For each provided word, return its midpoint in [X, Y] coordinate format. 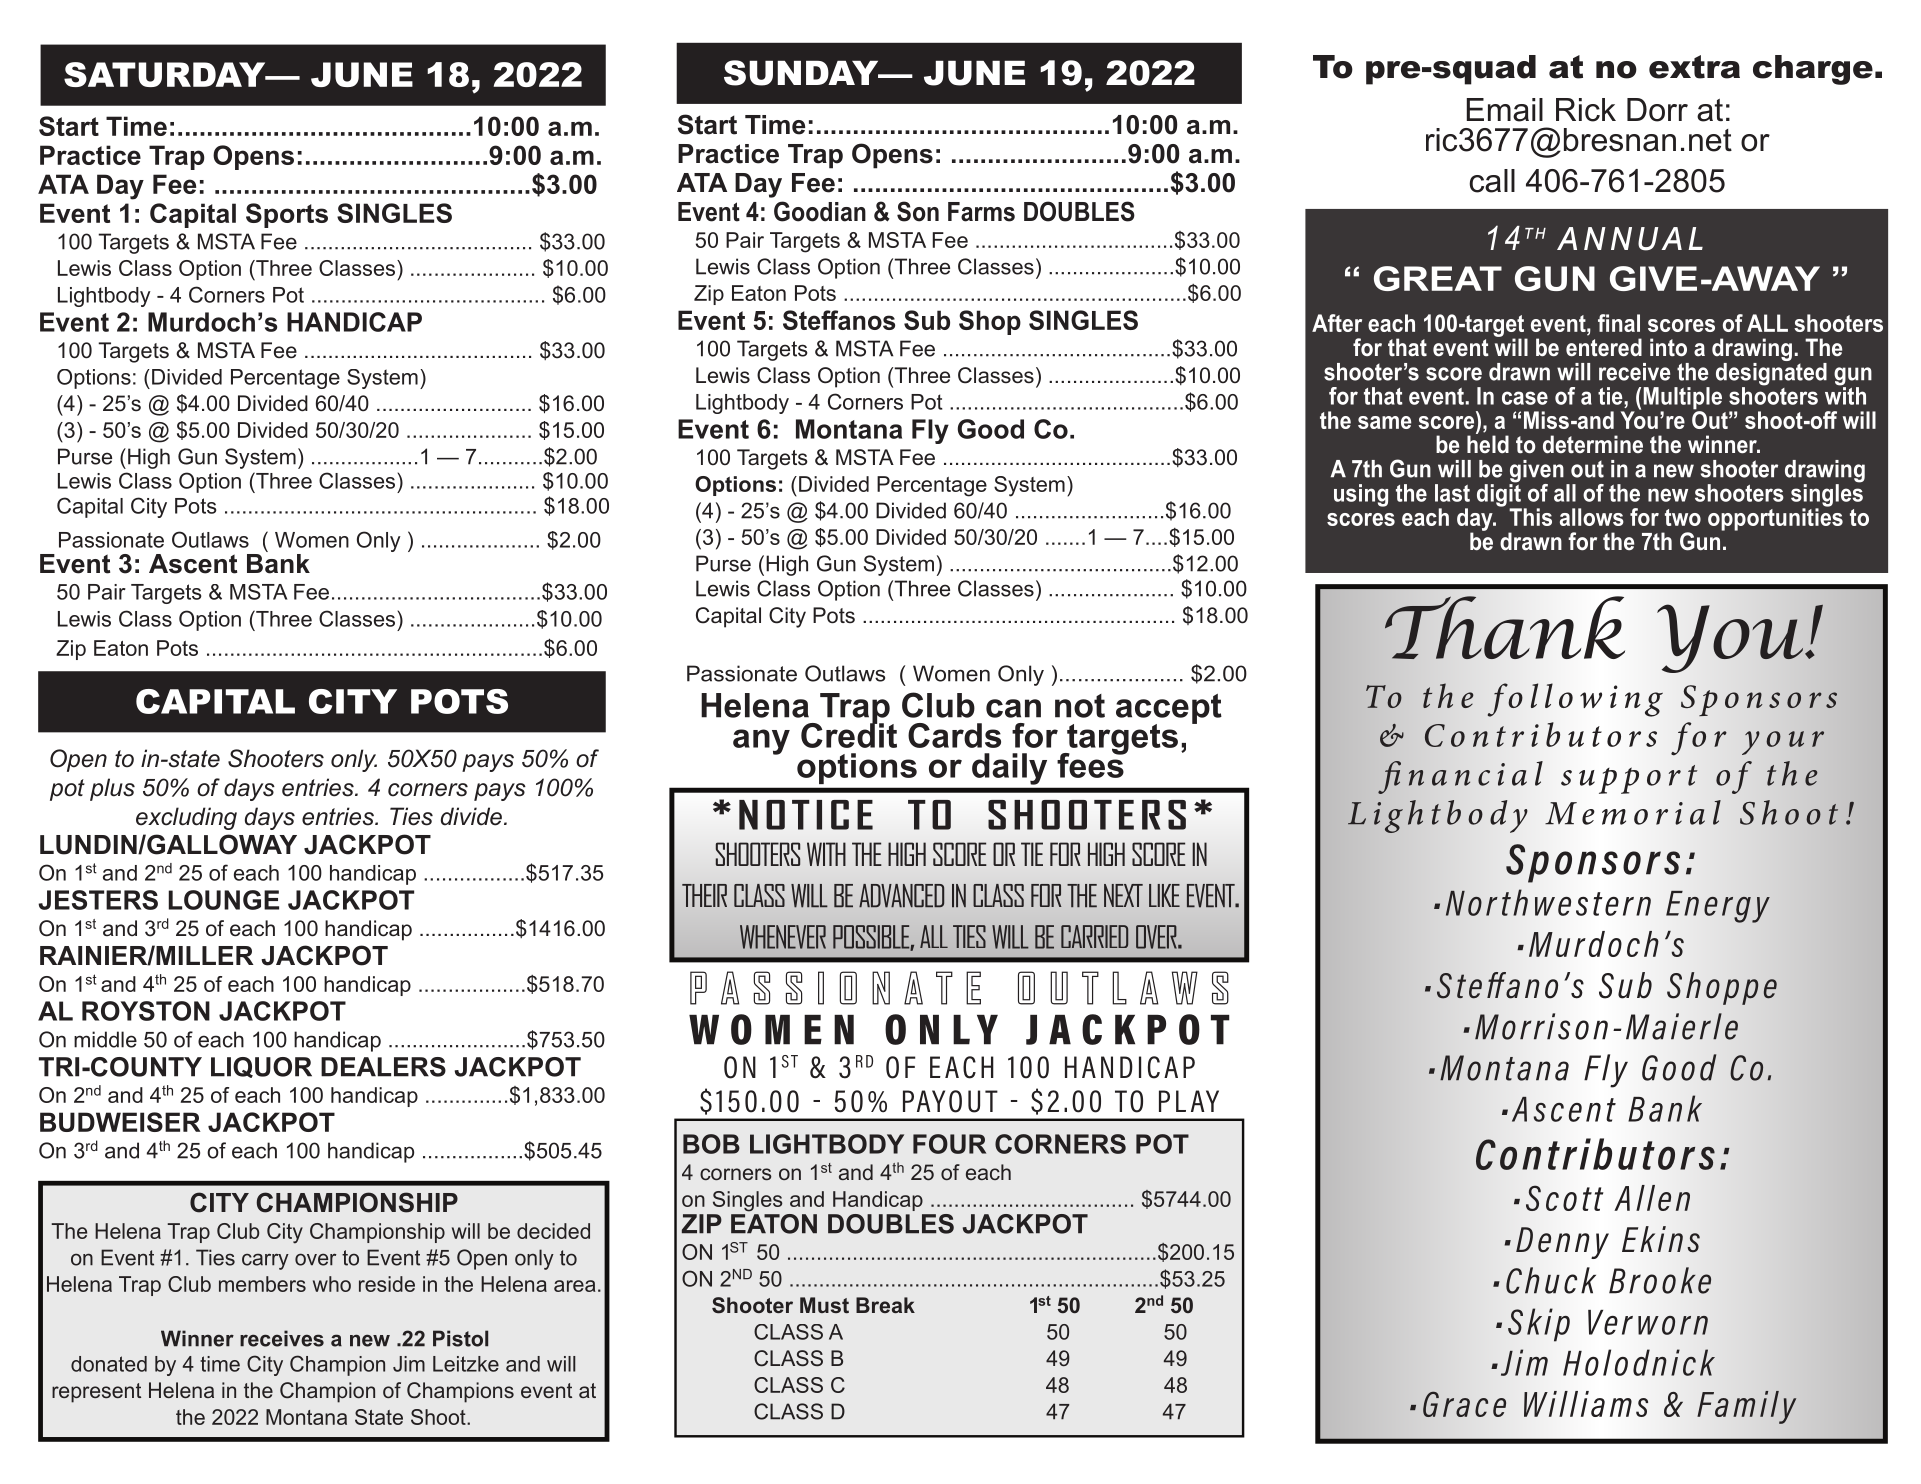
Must [824, 1305]
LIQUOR [261, 1067]
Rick [1586, 110]
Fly [930, 431]
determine [1593, 444]
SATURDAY [166, 74]
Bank [278, 562]
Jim [409, 1364]
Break [885, 1305]
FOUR [949, 1144]
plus [112, 789]
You [1731, 638]
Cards [954, 735]
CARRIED [1094, 936]
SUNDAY [802, 73]
